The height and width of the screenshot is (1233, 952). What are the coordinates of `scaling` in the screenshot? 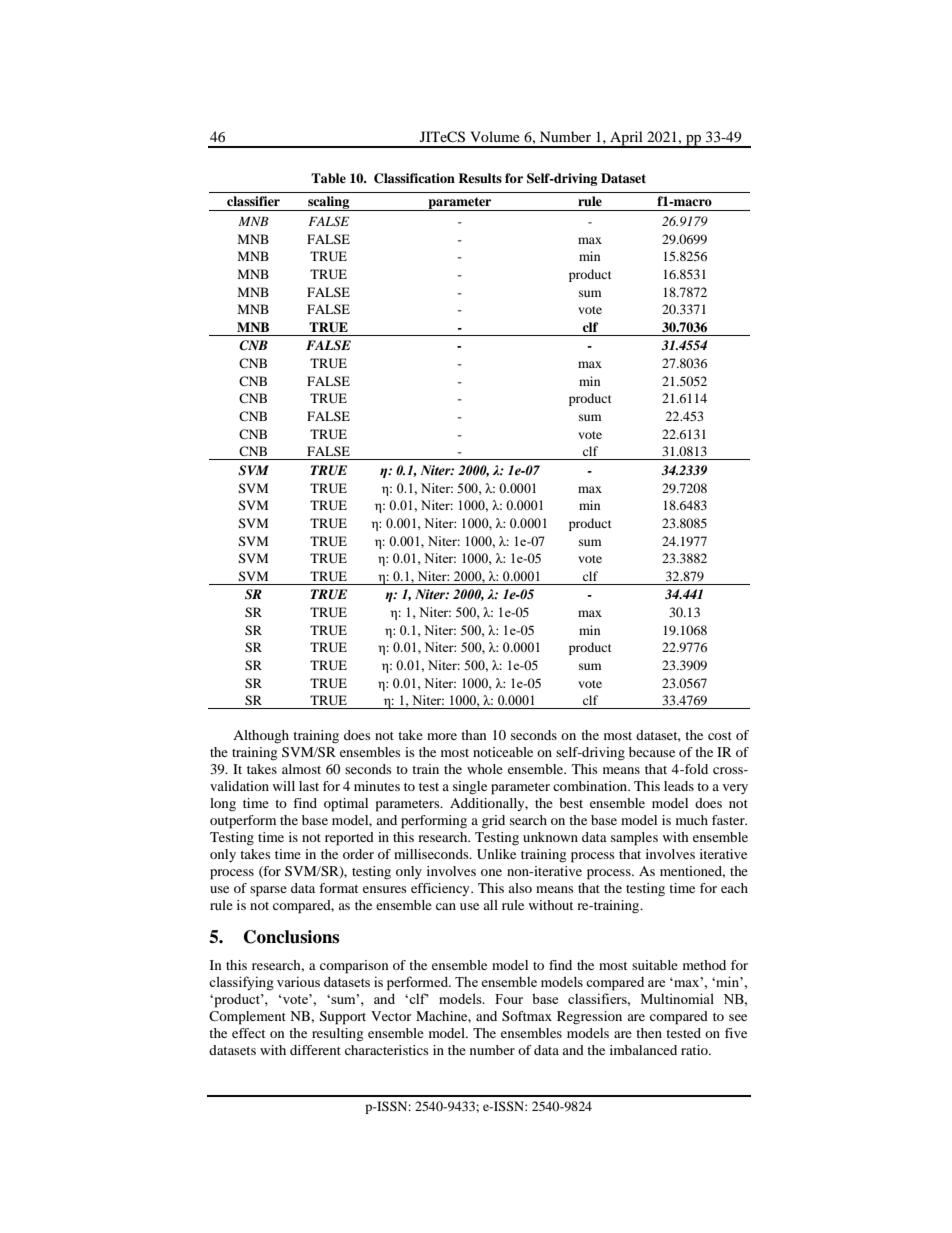 It's located at (329, 203).
